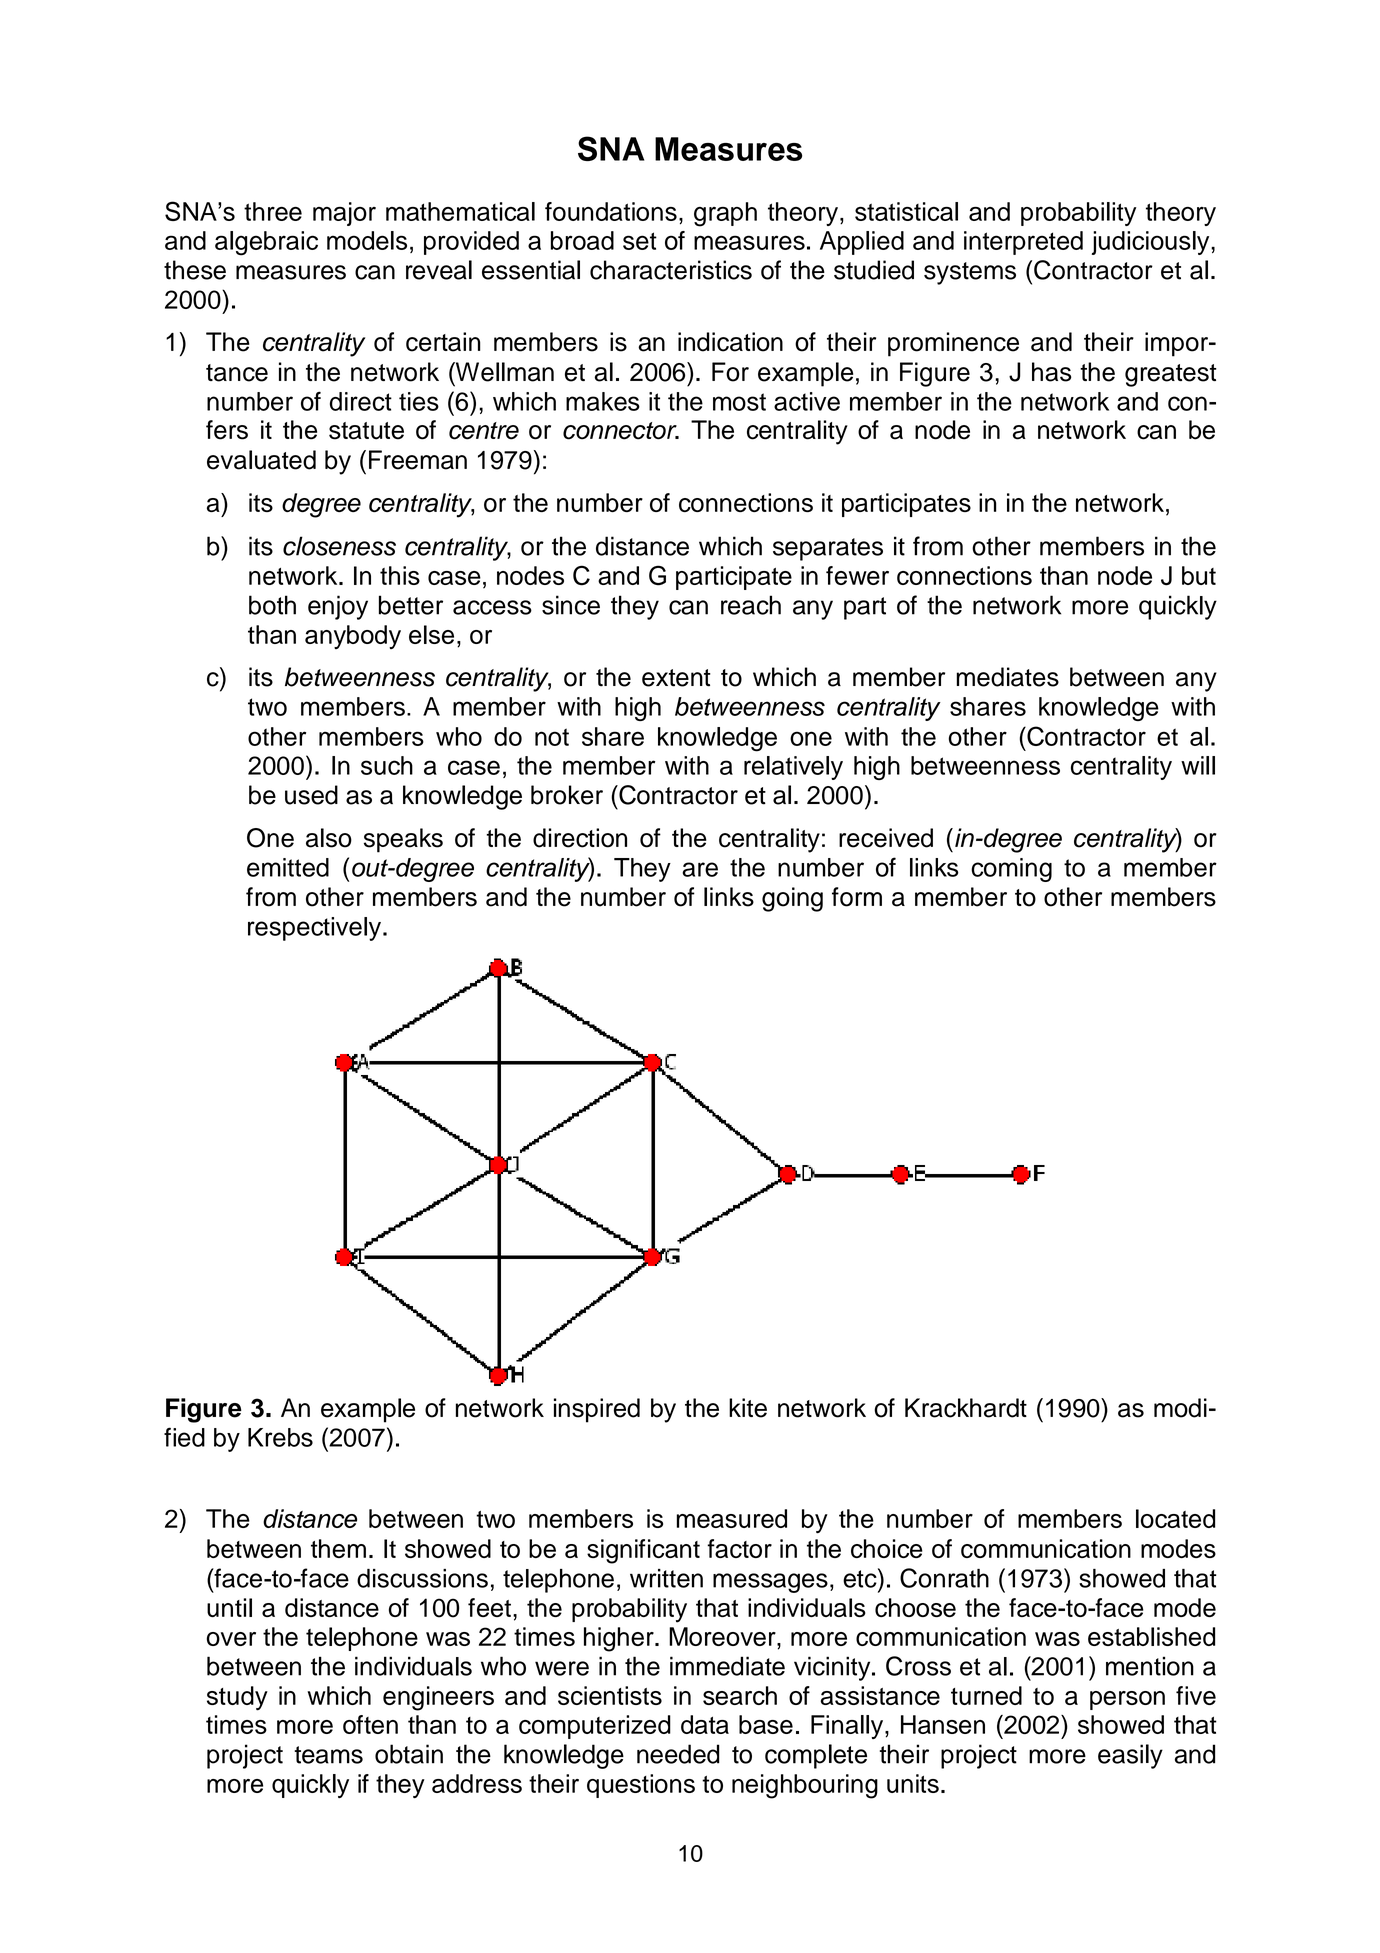  Describe the element at coordinates (314, 929) in the document. I see `respectively` at that location.
